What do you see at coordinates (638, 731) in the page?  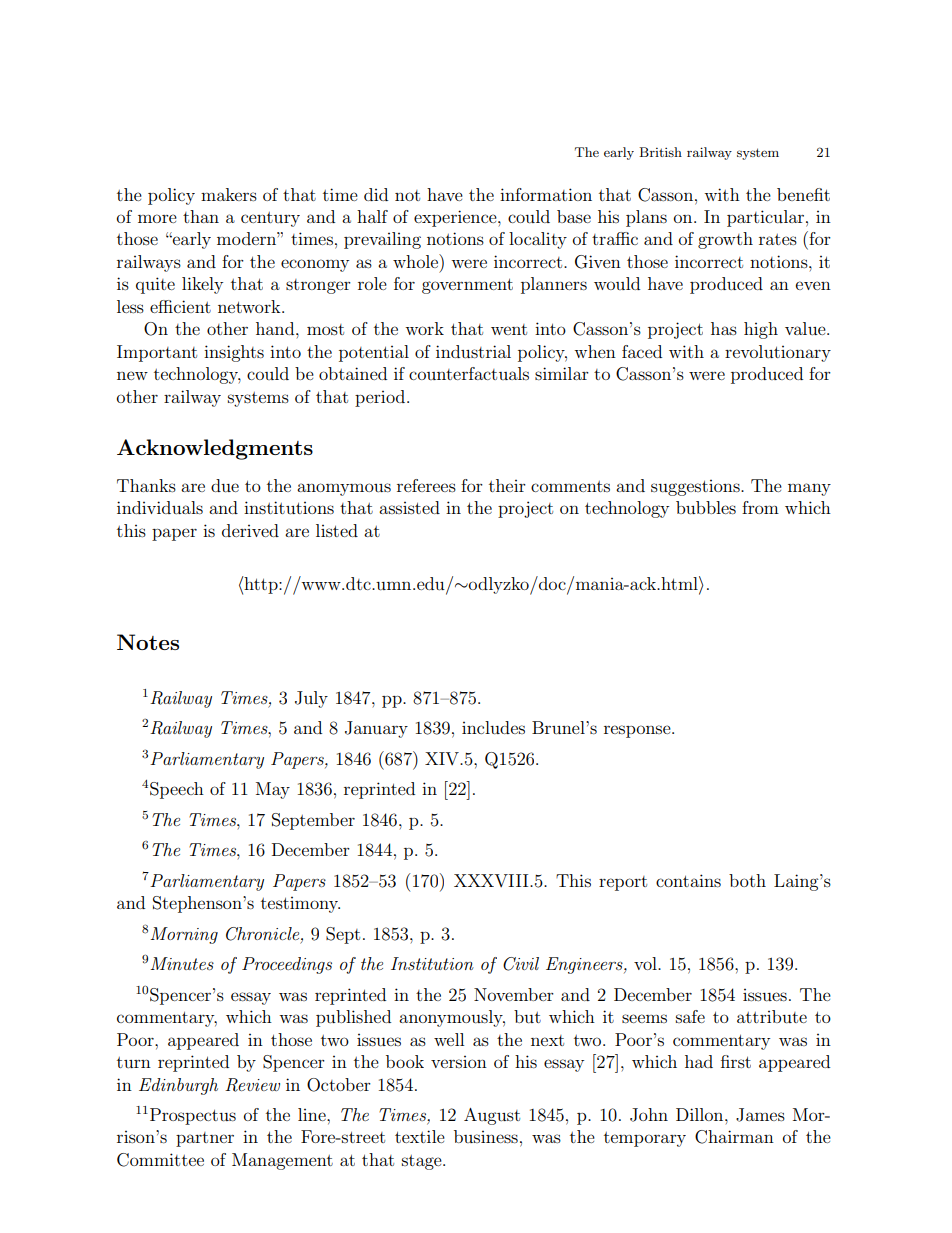 I see `response` at bounding box center [638, 731].
